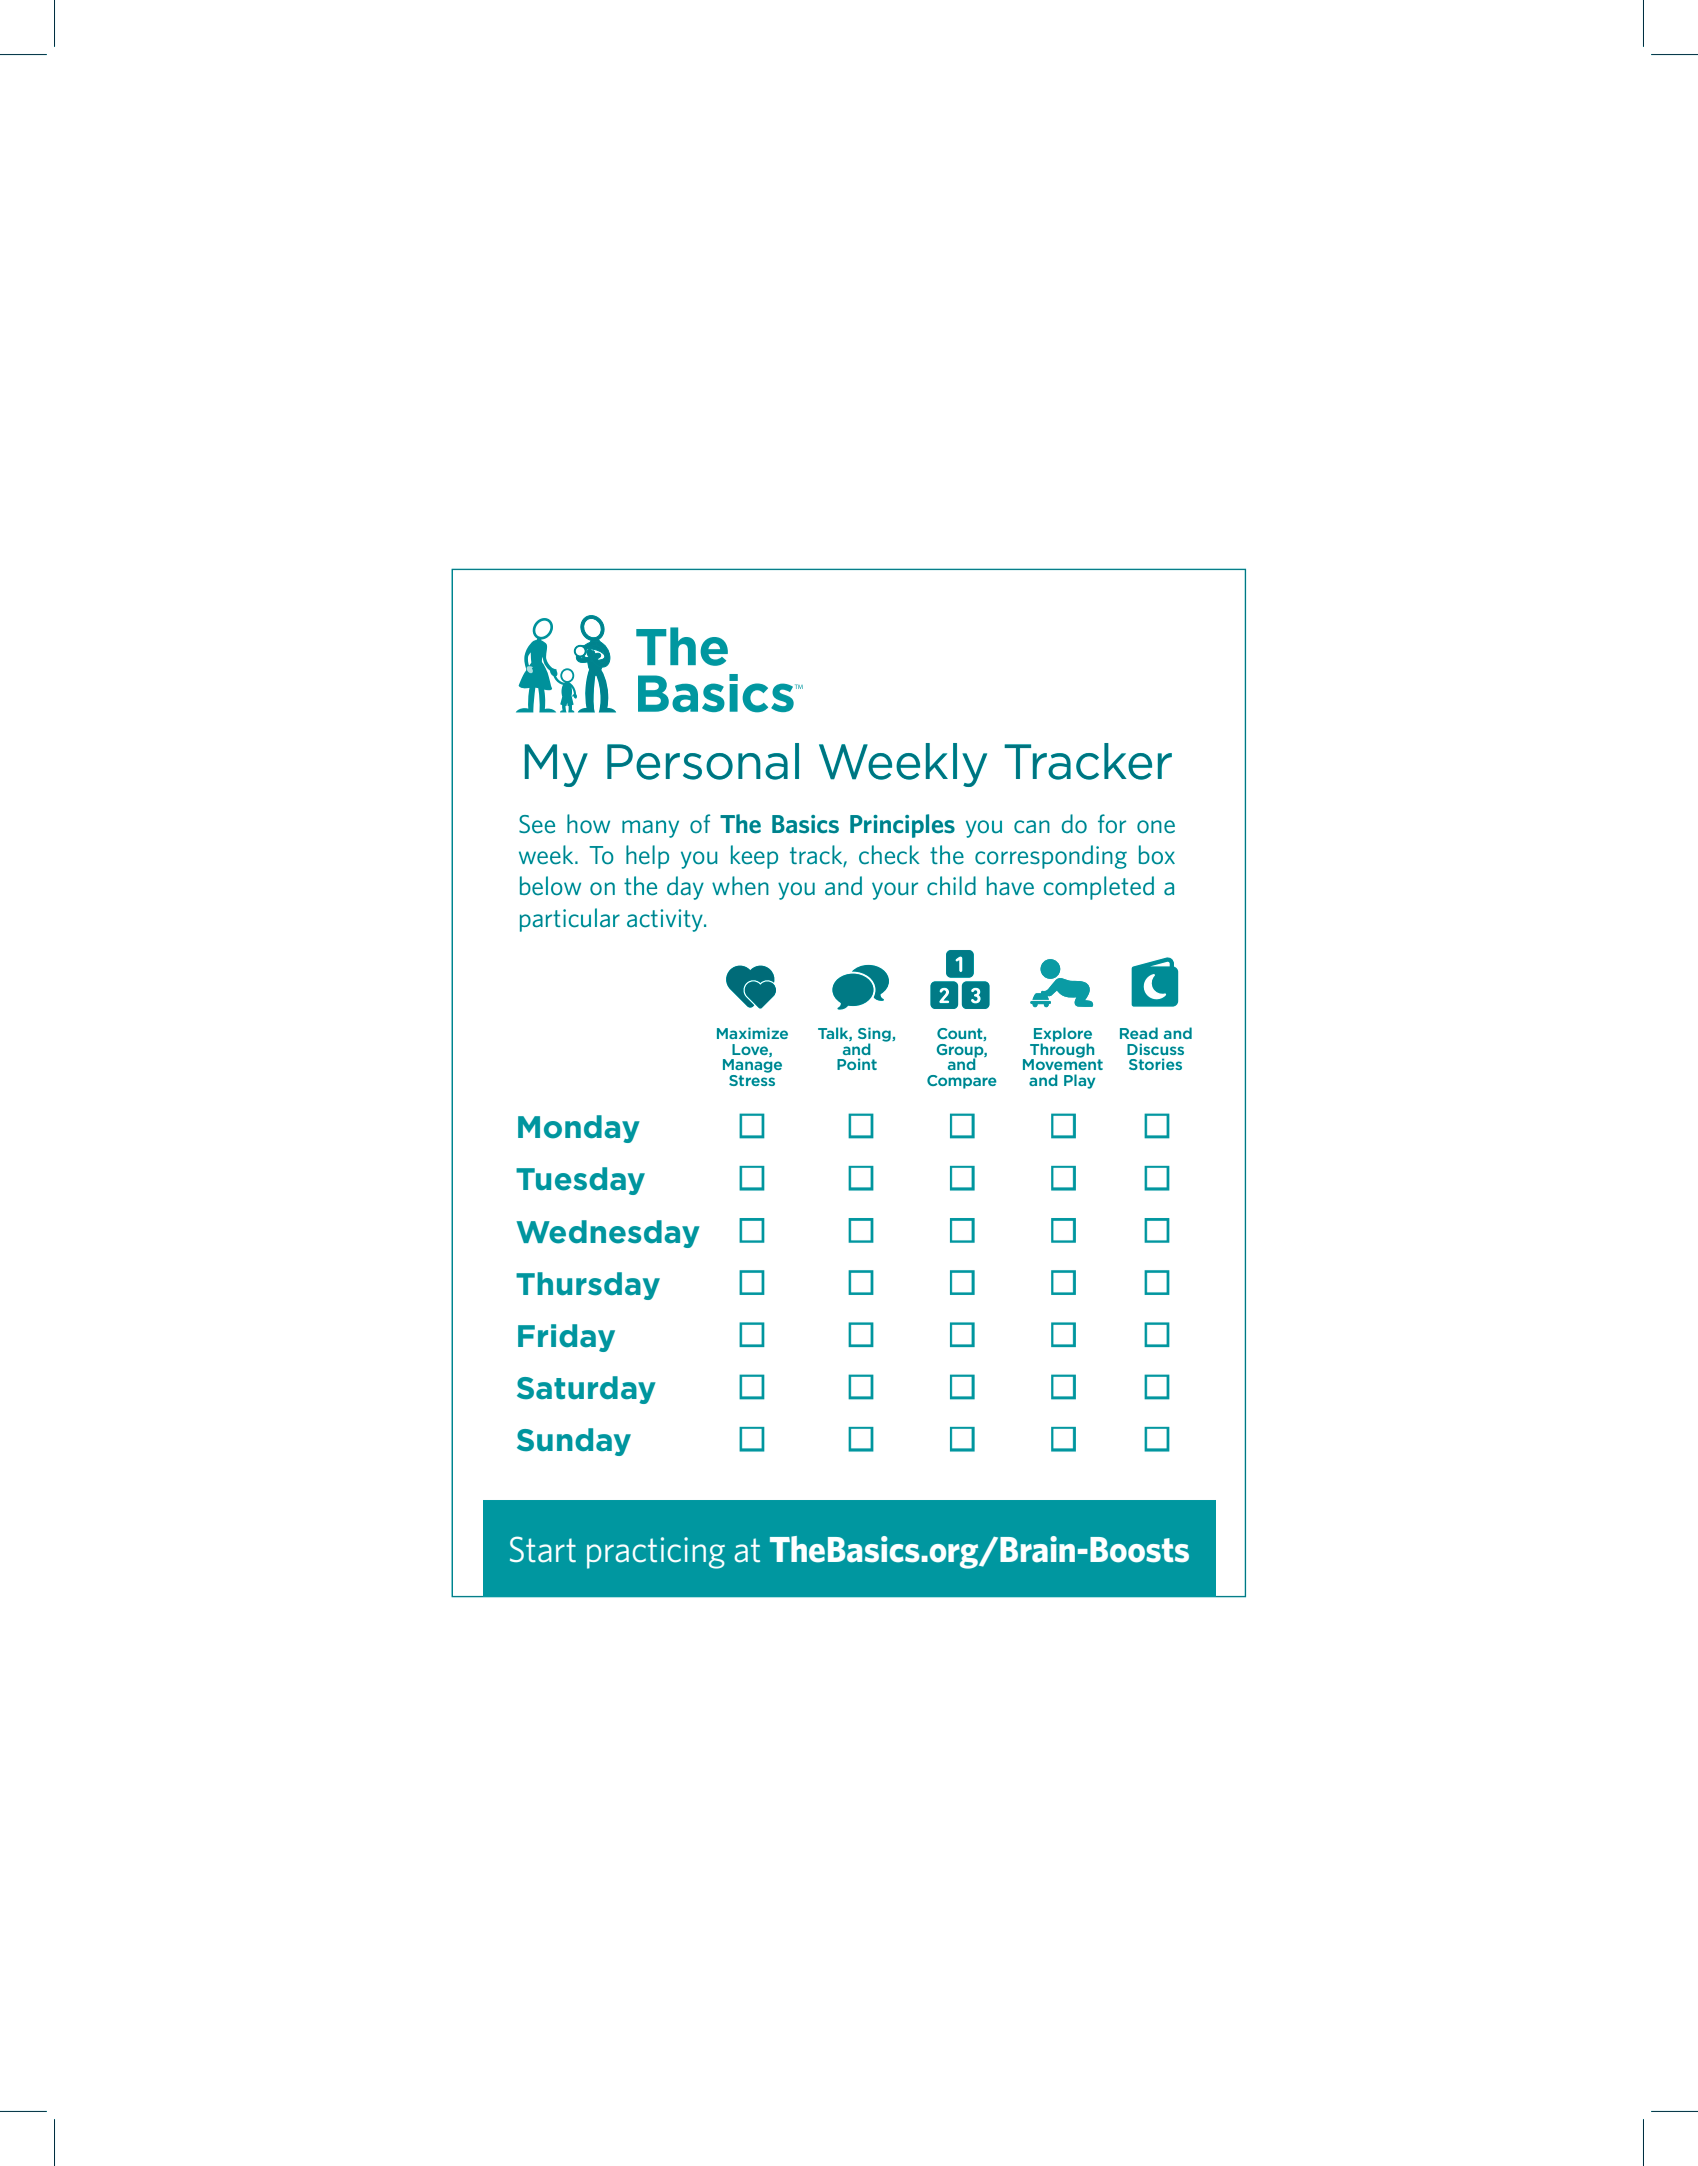  Describe the element at coordinates (656, 1553) in the screenshot. I see `practicing` at that location.
